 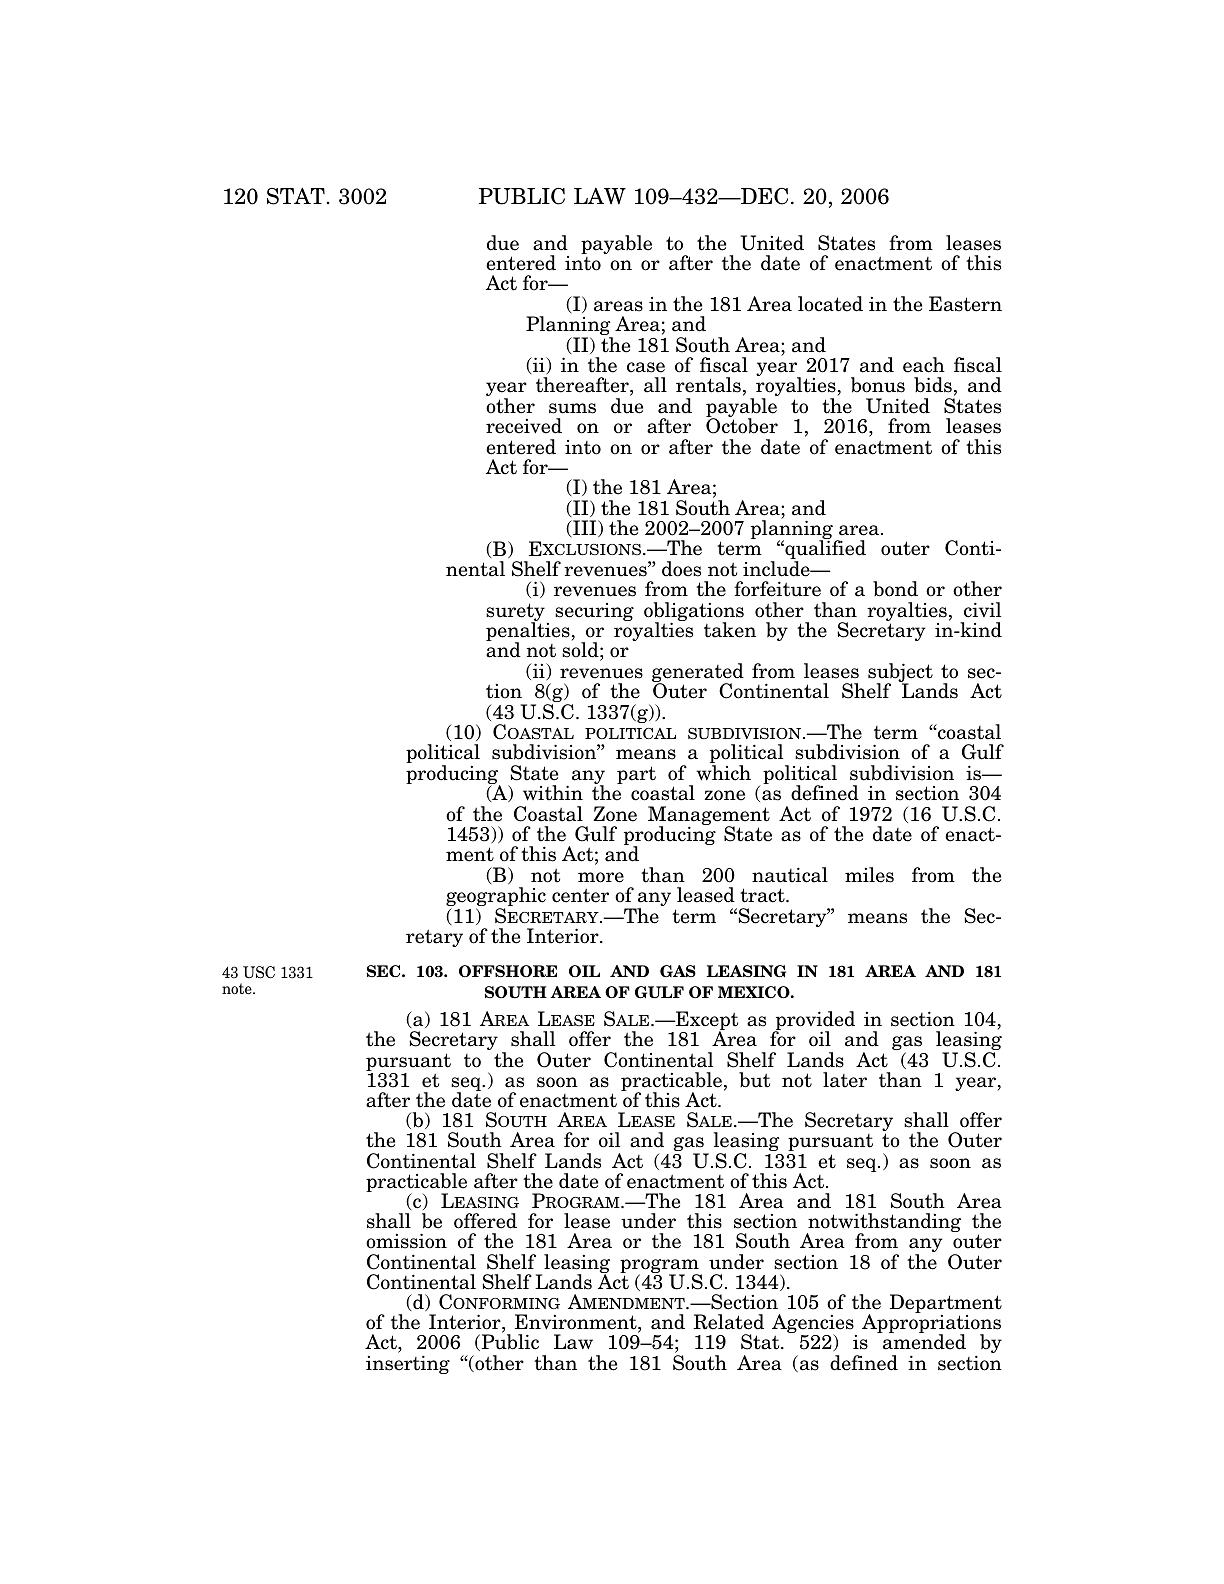 What do you see at coordinates (408, 1364) in the screenshot?
I see `inserting` at bounding box center [408, 1364].
